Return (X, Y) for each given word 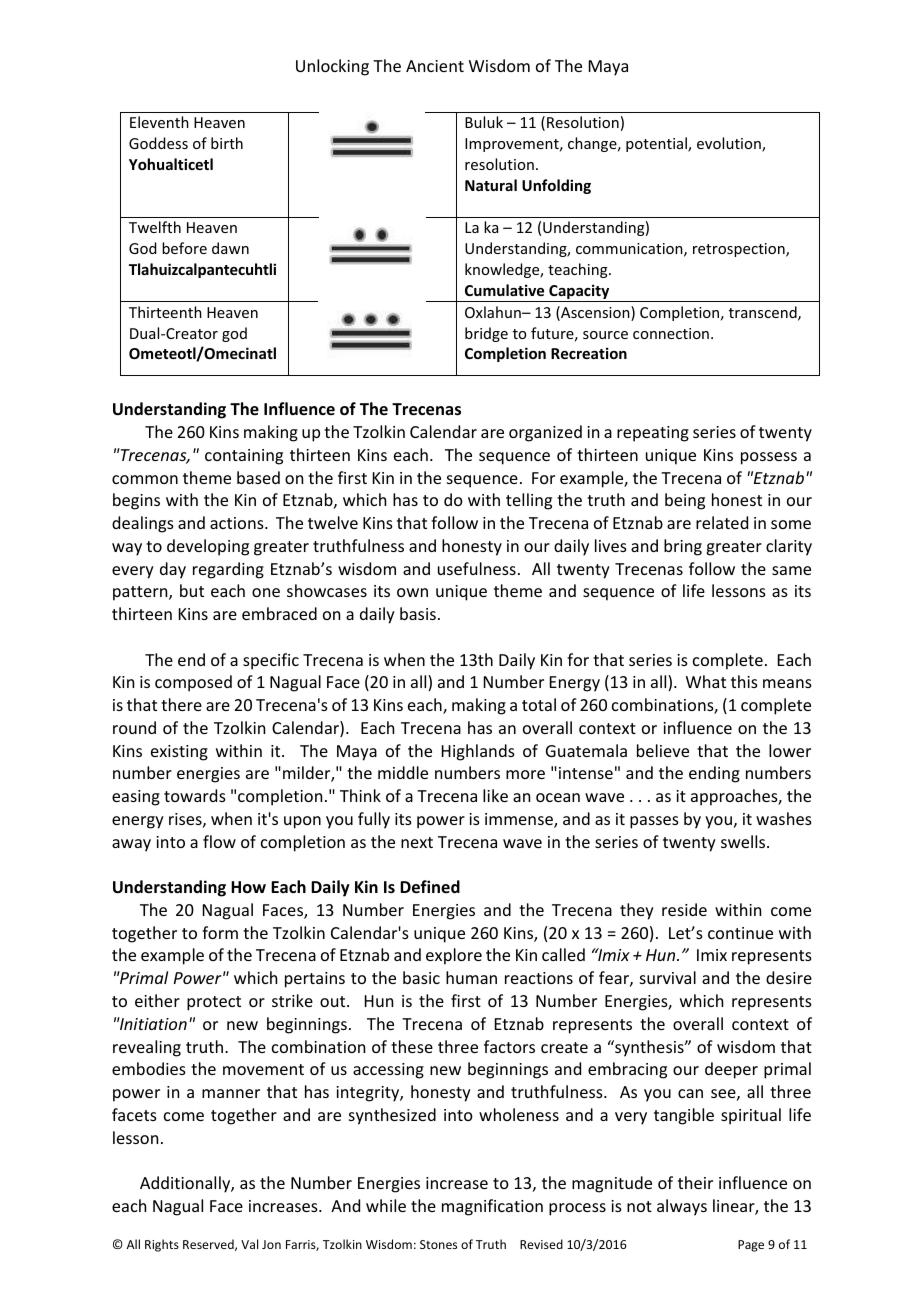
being (685, 501)
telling (529, 501)
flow (219, 841)
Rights (162, 1245)
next (417, 842)
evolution (730, 144)
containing (244, 457)
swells (744, 841)
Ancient (435, 66)
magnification (492, 1207)
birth (227, 143)
